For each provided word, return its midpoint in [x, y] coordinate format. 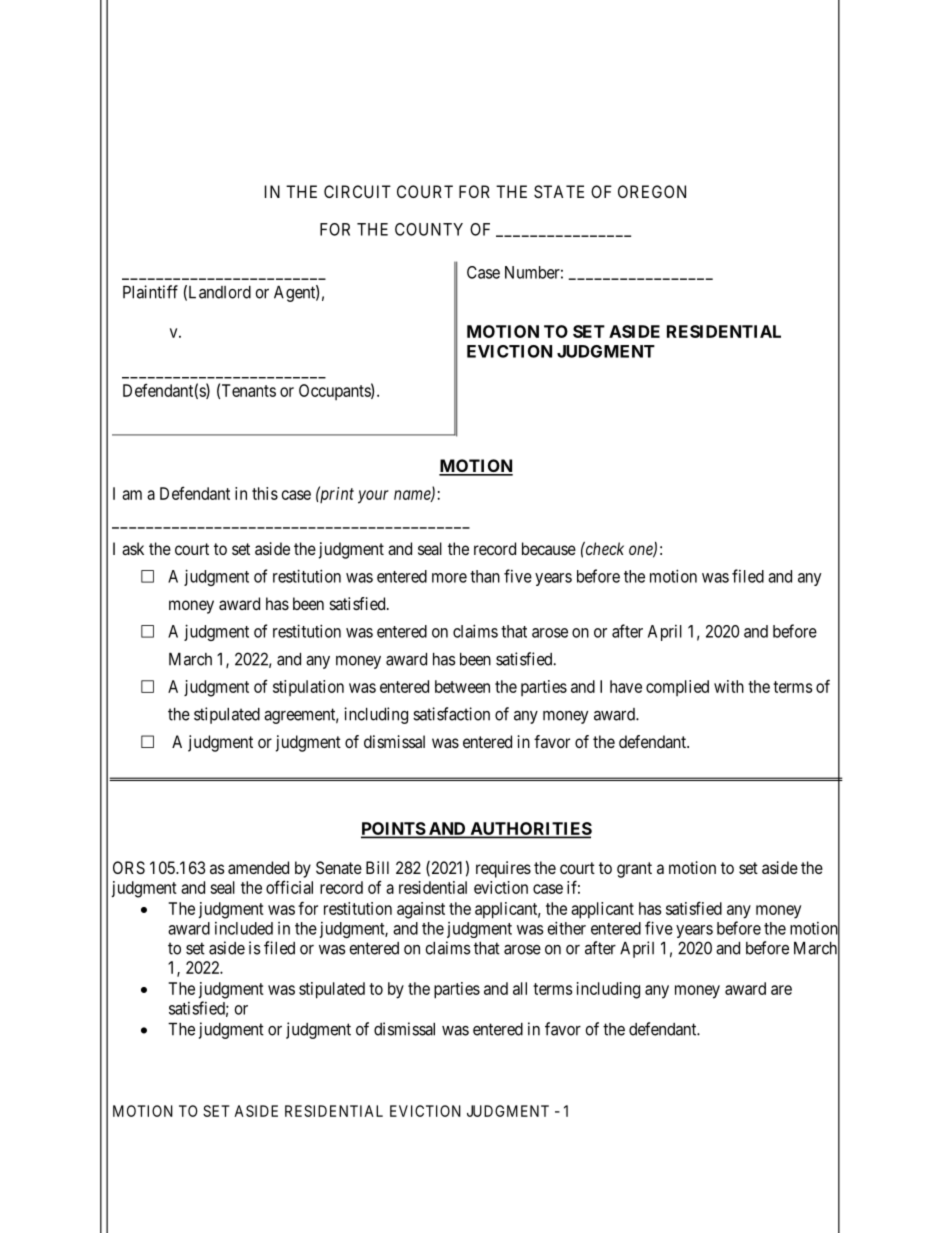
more [449, 578]
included [244, 928]
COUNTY [429, 229]
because [549, 548]
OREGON [652, 191]
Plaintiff [150, 292]
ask [133, 548]
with [729, 686]
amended [258, 867]
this [265, 493]
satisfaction [451, 714]
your [373, 497]
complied [677, 688]
